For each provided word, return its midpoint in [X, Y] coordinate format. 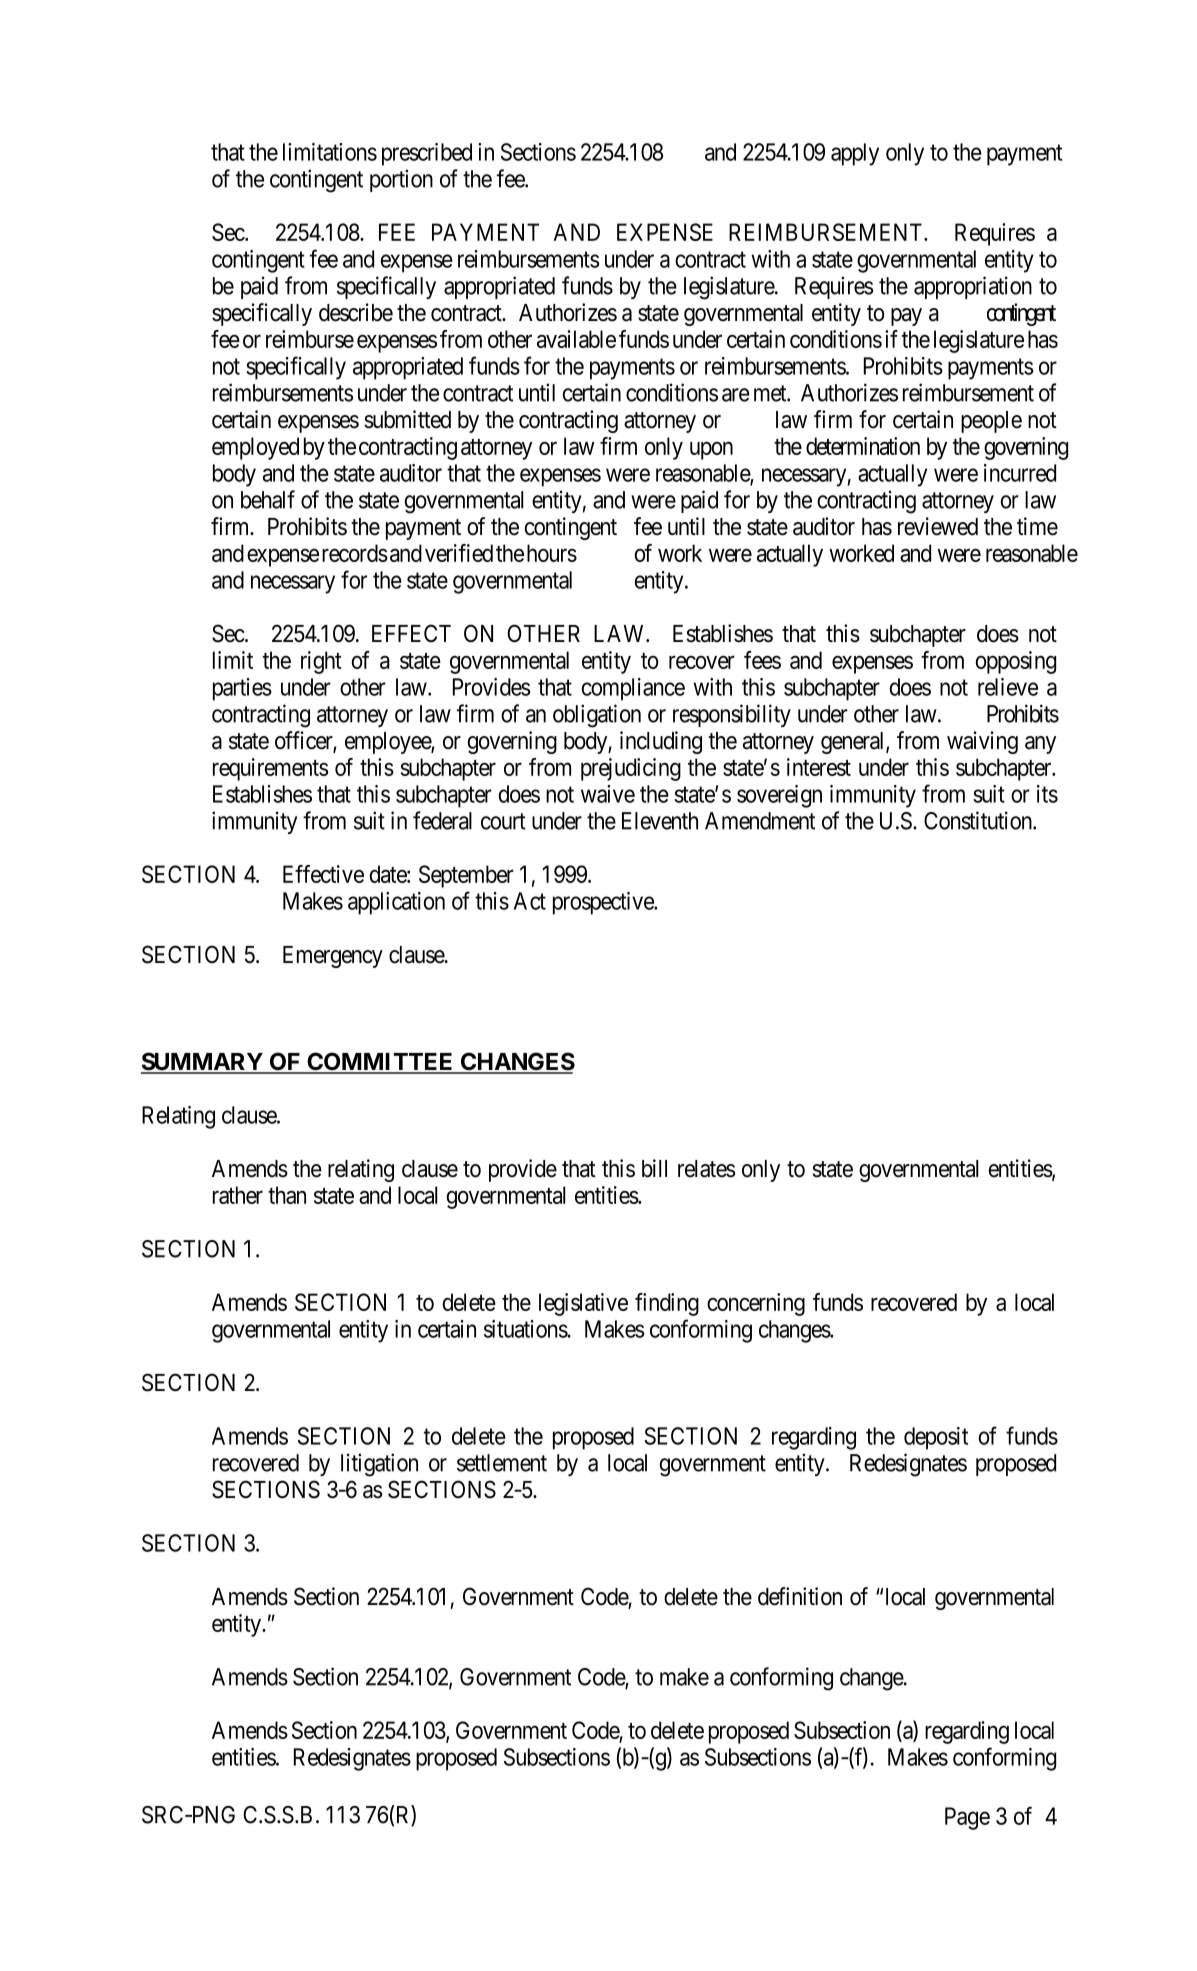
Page [967, 1818]
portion [401, 180]
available [576, 339]
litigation [379, 1465]
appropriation [973, 287]
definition [800, 1596]
